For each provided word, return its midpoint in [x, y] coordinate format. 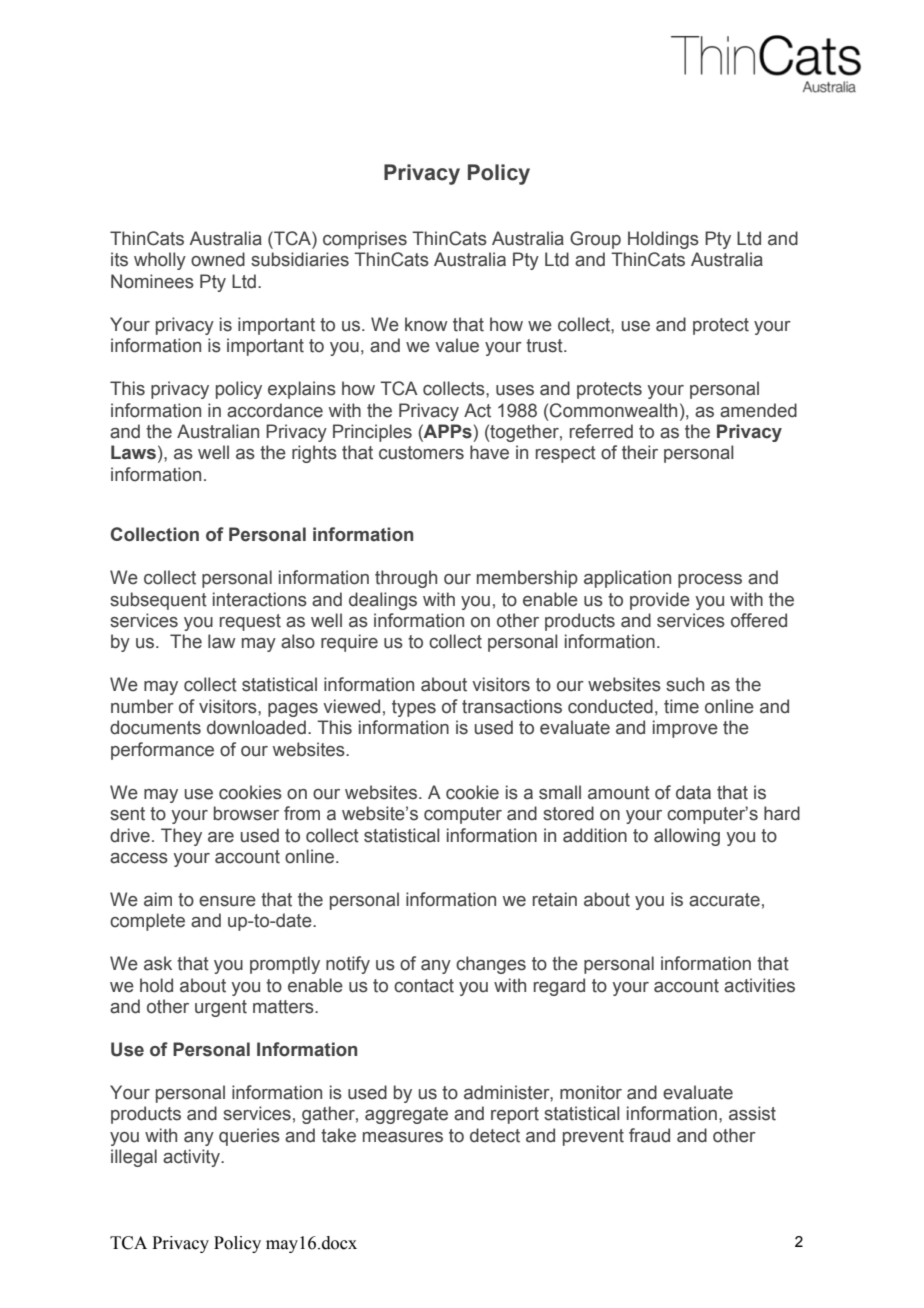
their [640, 452]
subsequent [158, 601]
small [560, 792]
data [693, 792]
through [406, 579]
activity [192, 1158]
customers [421, 453]
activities [759, 985]
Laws [133, 452]
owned [218, 259]
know [426, 324]
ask [158, 963]
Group [595, 240]
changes [491, 965]
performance [162, 751]
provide [660, 601]
